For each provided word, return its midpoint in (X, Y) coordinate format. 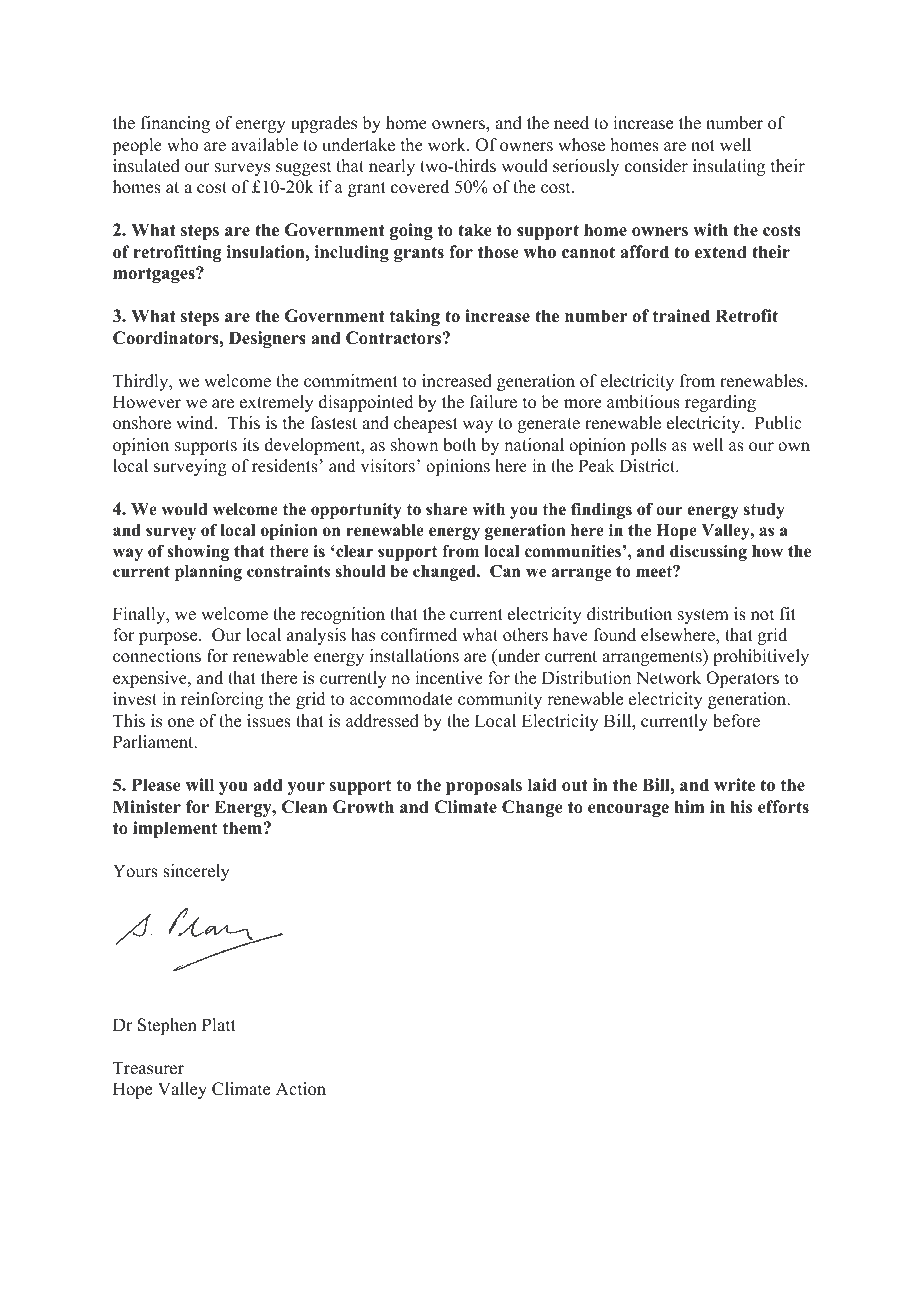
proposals (484, 786)
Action (301, 1089)
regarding (720, 403)
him (690, 806)
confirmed (419, 635)
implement (175, 829)
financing (175, 124)
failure (493, 402)
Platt (219, 1024)
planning (208, 573)
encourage (628, 810)
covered (420, 187)
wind (196, 423)
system (703, 616)
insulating (729, 167)
